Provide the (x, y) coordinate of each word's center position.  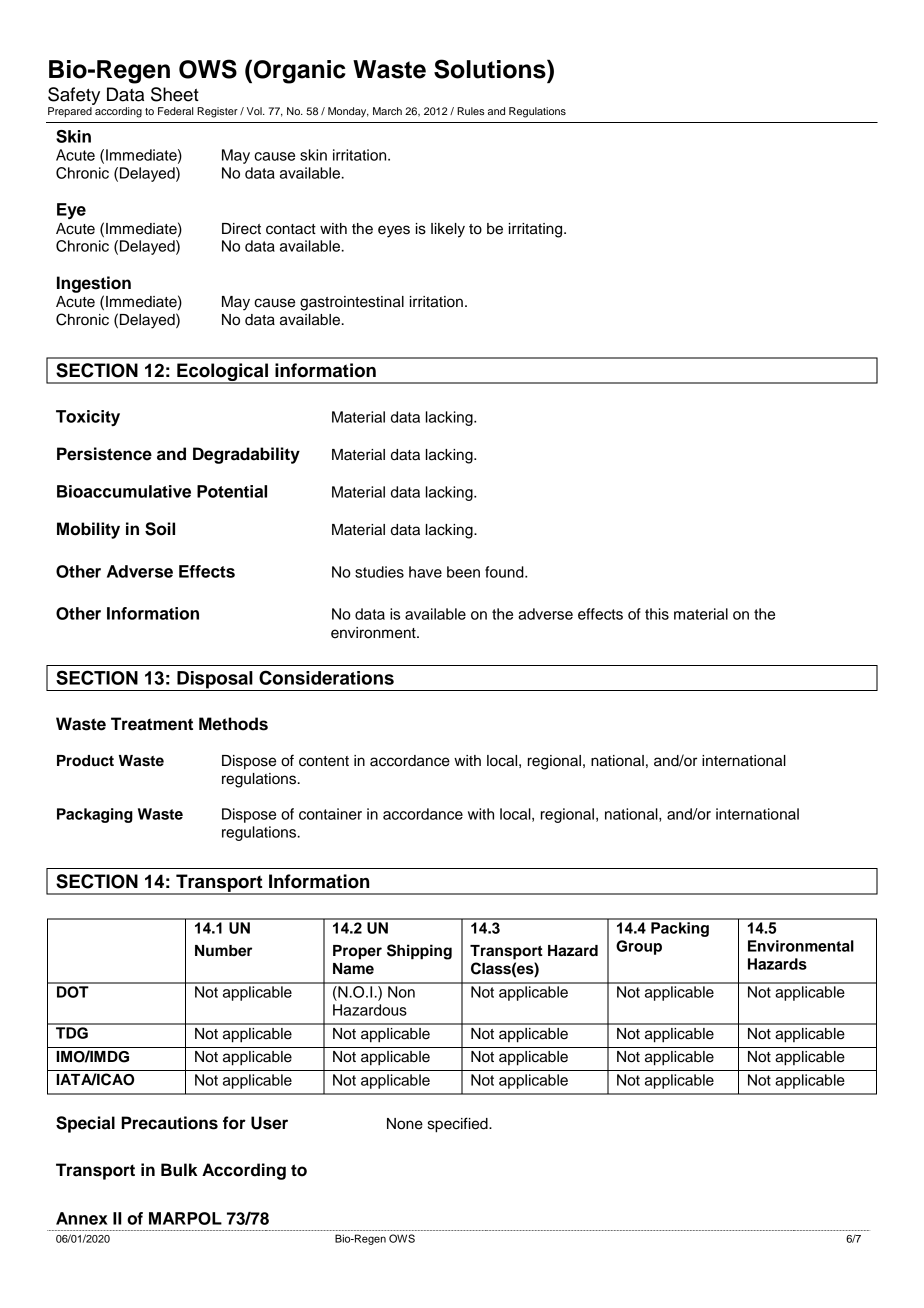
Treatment (152, 724)
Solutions (491, 69)
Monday (348, 112)
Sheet (175, 94)
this (657, 614)
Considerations (326, 677)
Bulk (179, 1170)
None (405, 1124)
